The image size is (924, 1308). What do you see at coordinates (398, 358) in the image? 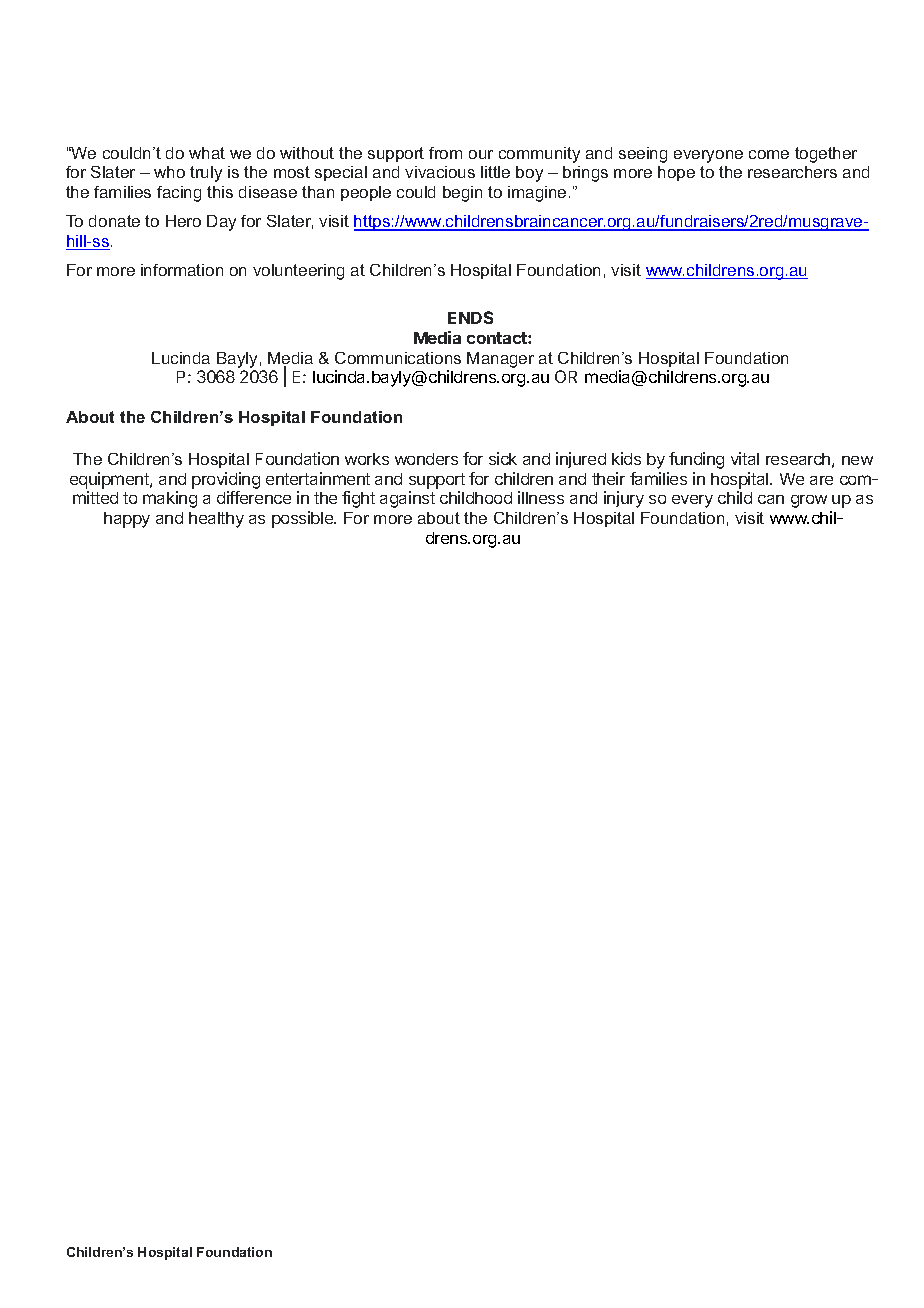
I see `Communications` at bounding box center [398, 358].
